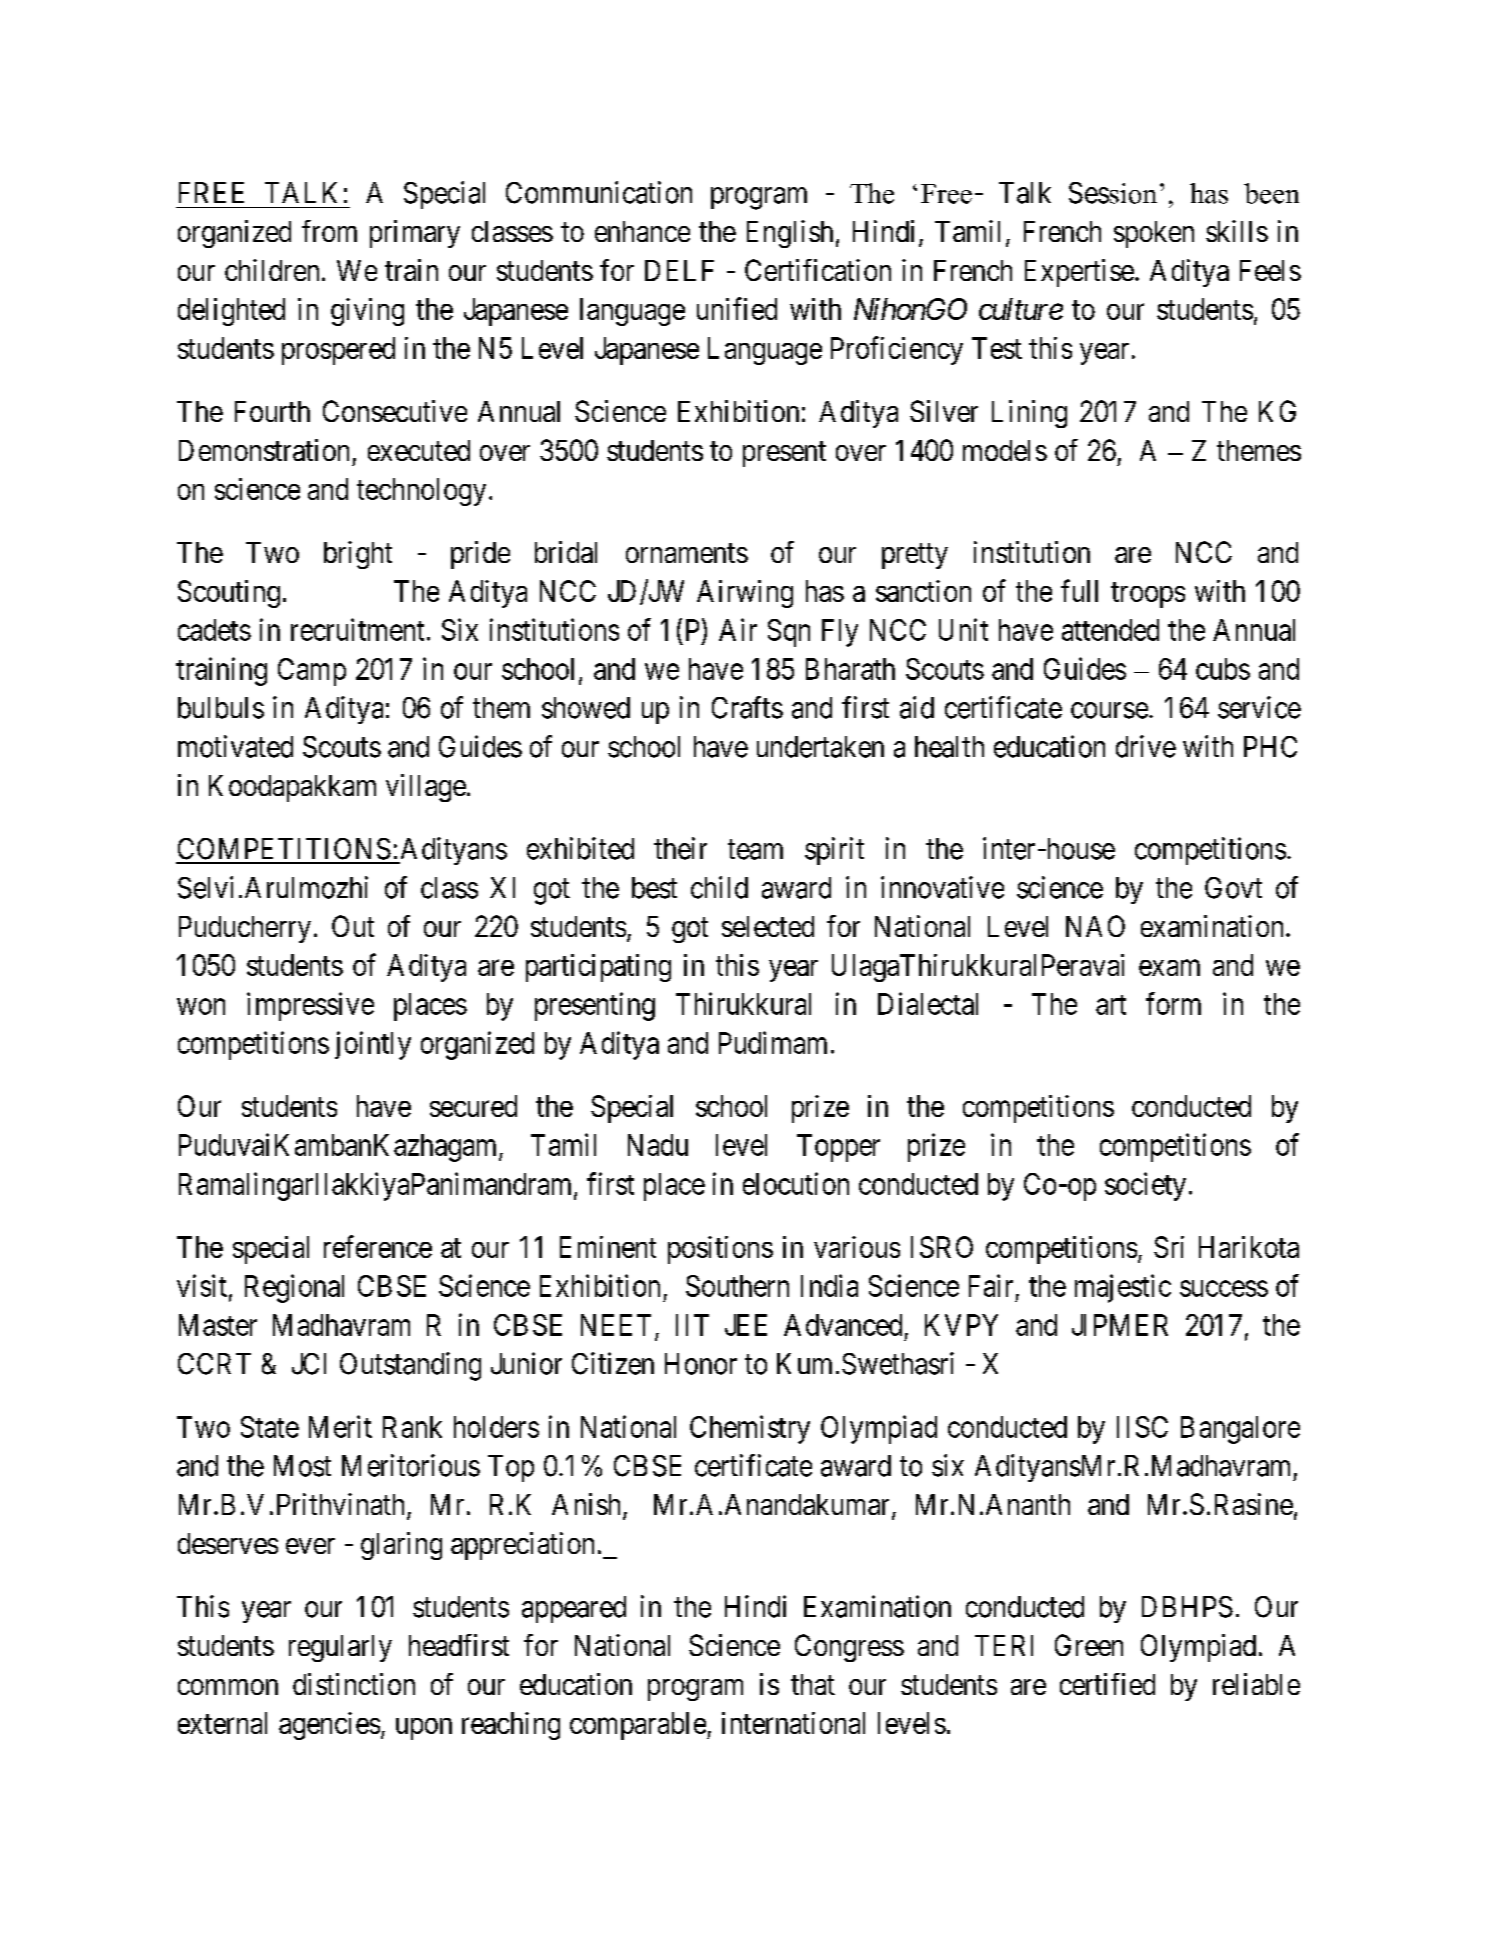  What do you see at coordinates (354, 1684) in the document?
I see `distinction` at bounding box center [354, 1684].
